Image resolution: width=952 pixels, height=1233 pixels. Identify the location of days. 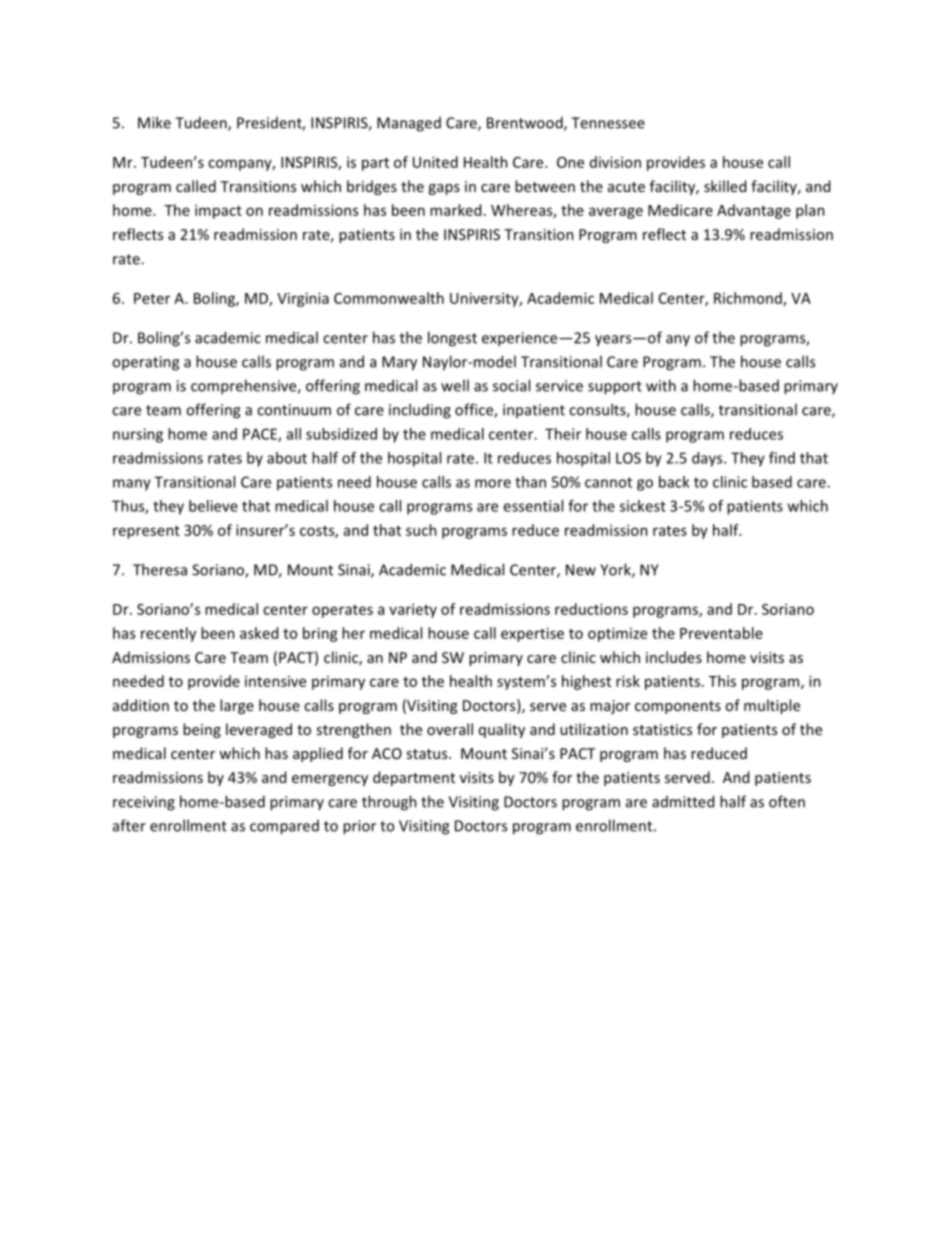
(708, 459).
